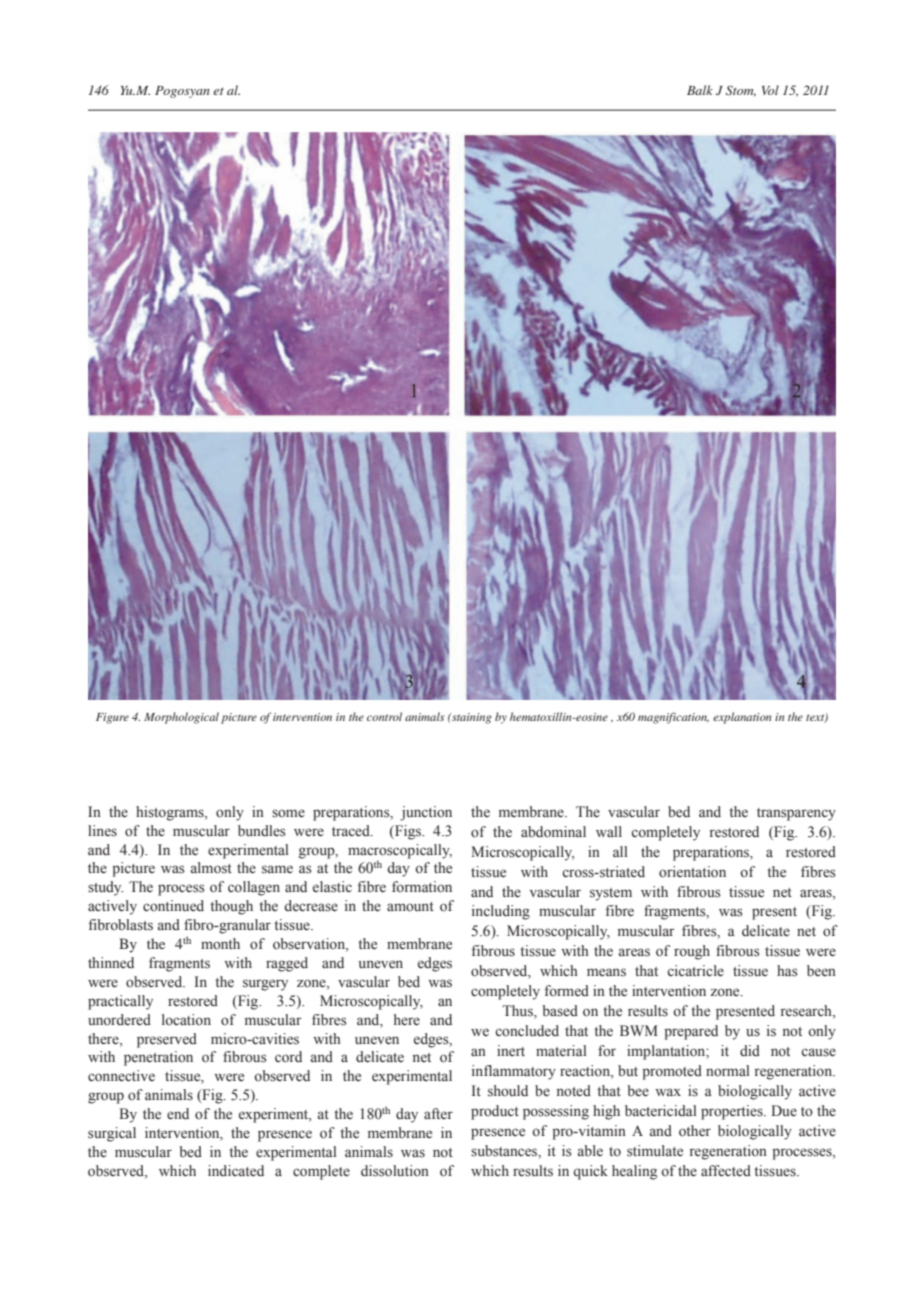  I want to click on end, so click(178, 1114).
